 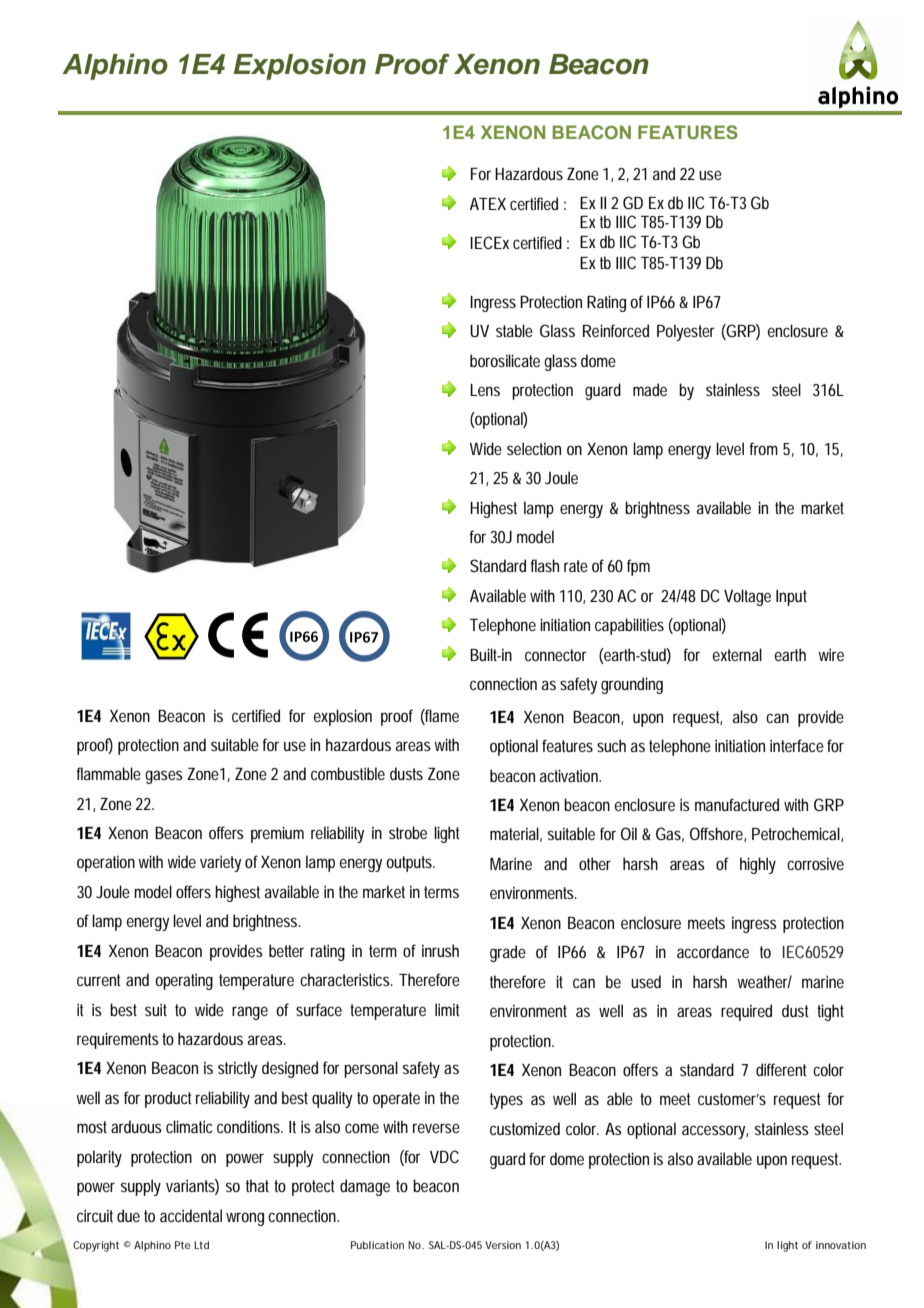 I want to click on borosilicate, so click(x=505, y=360).
